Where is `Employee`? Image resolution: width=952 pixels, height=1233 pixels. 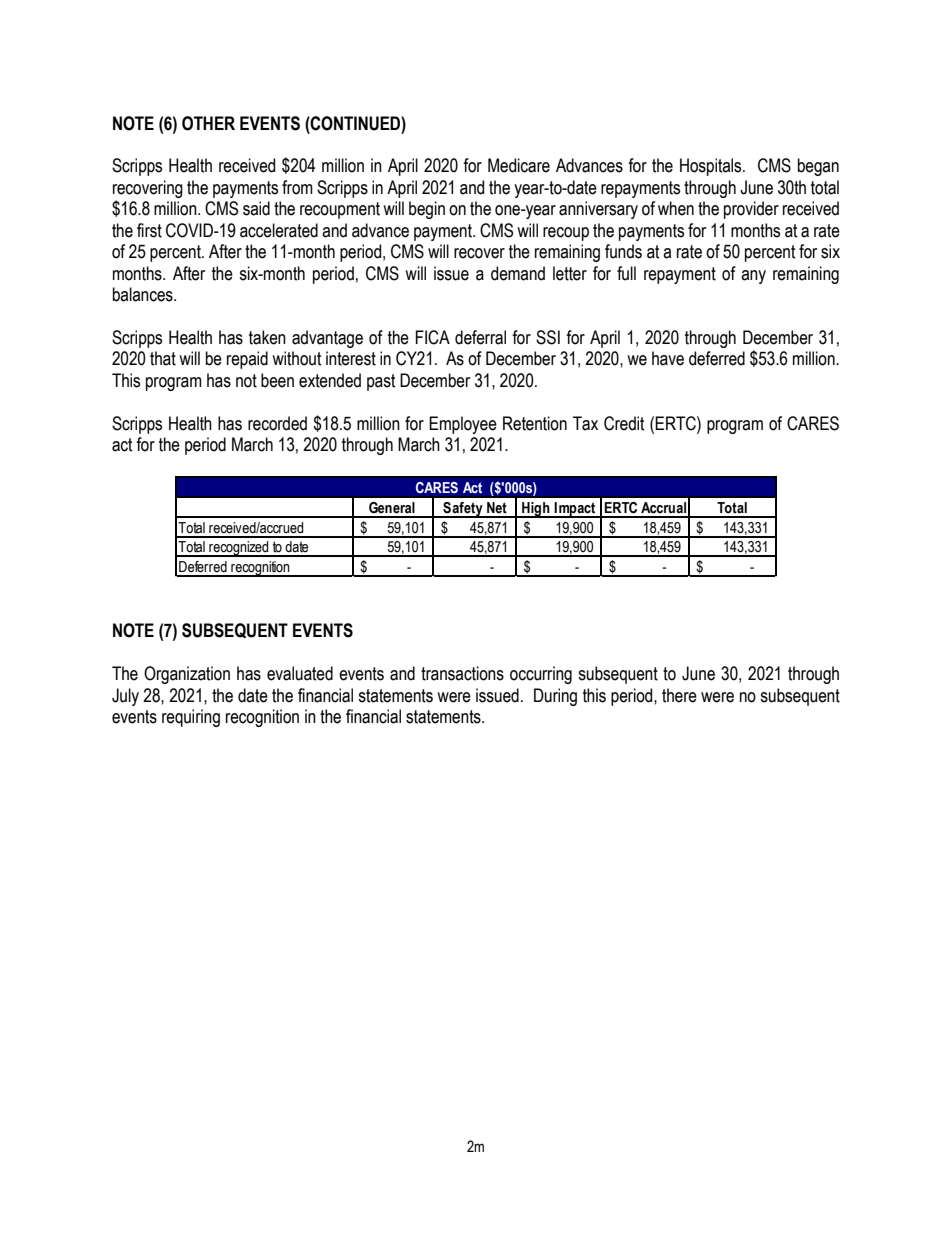 Employee is located at coordinates (463, 425).
